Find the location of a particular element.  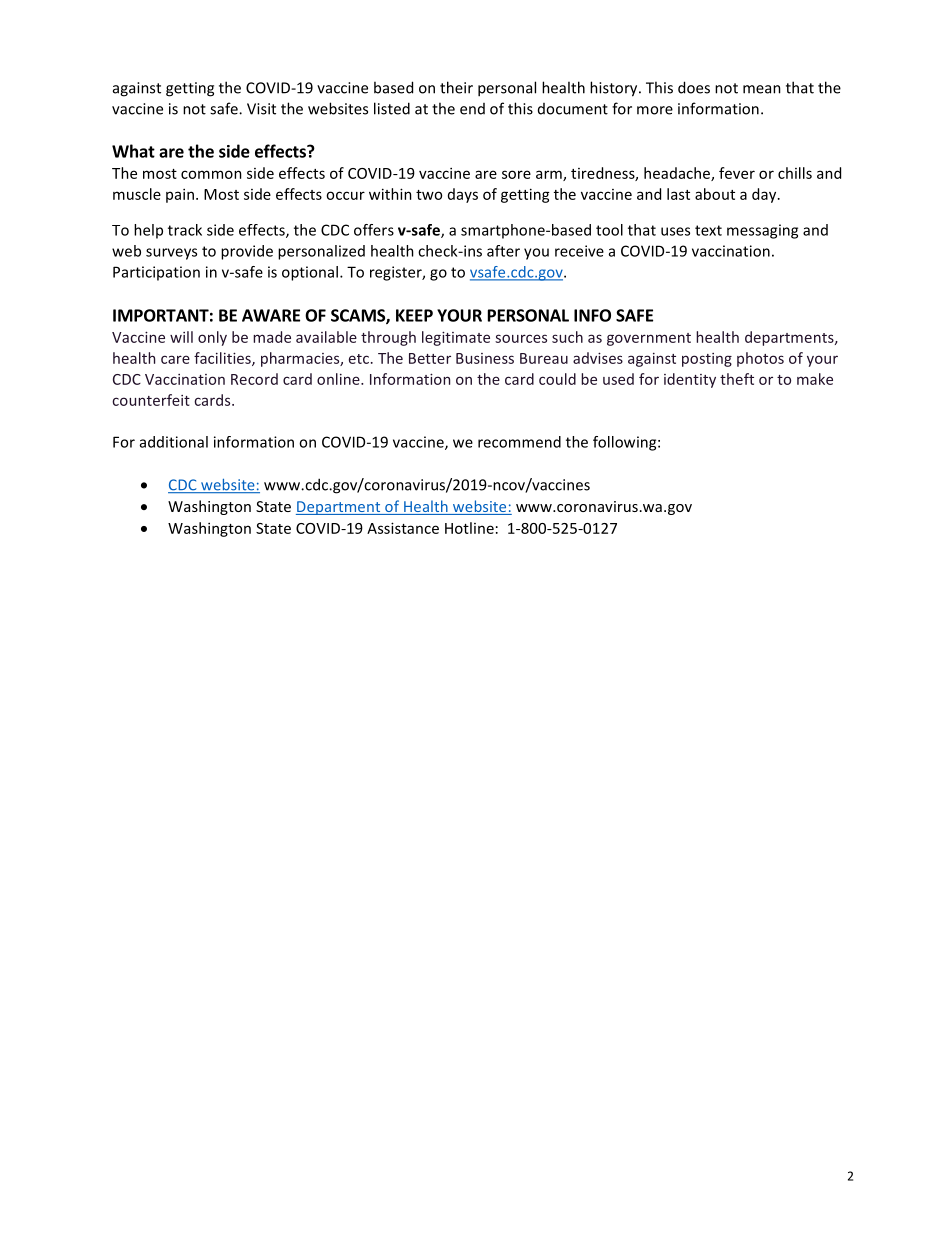

mean is located at coordinates (762, 89).
